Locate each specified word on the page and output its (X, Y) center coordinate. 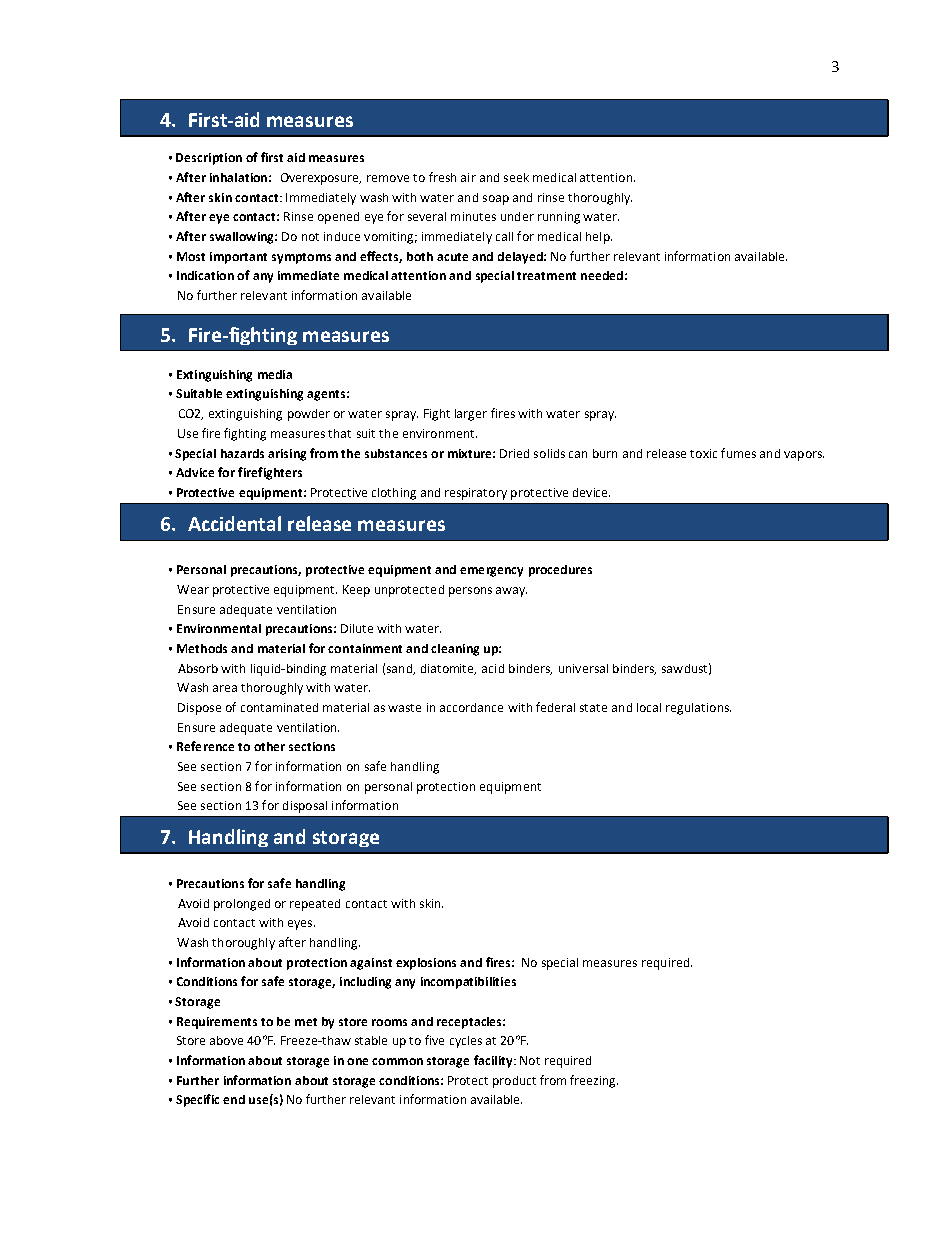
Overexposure (321, 179)
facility (494, 1061)
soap (496, 200)
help (599, 238)
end (234, 1099)
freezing (594, 1081)
